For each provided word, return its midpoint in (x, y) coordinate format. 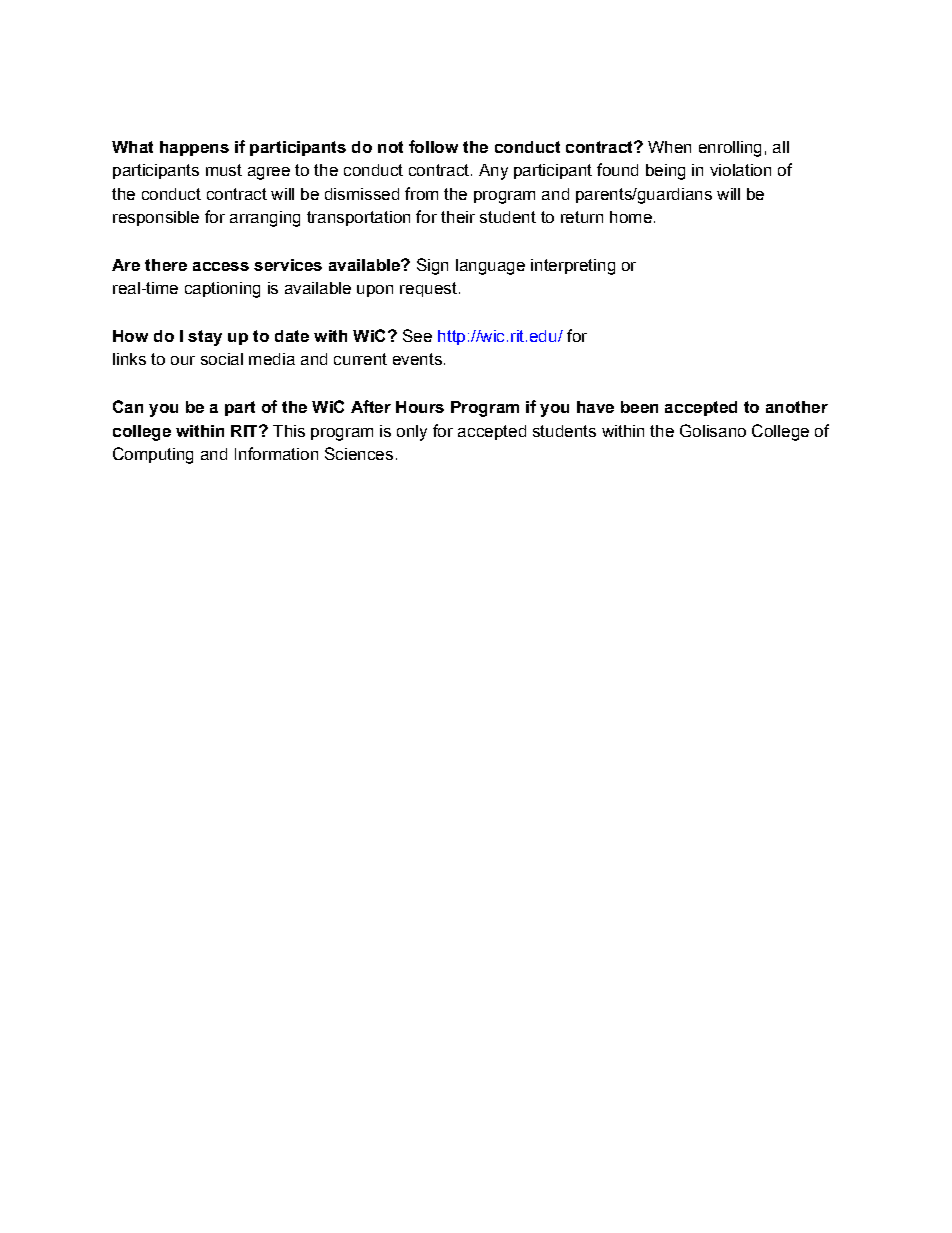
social (222, 359)
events (417, 359)
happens (194, 148)
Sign (432, 266)
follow (433, 146)
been (639, 407)
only (412, 433)
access (221, 266)
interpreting (573, 267)
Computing (153, 455)
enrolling (730, 149)
